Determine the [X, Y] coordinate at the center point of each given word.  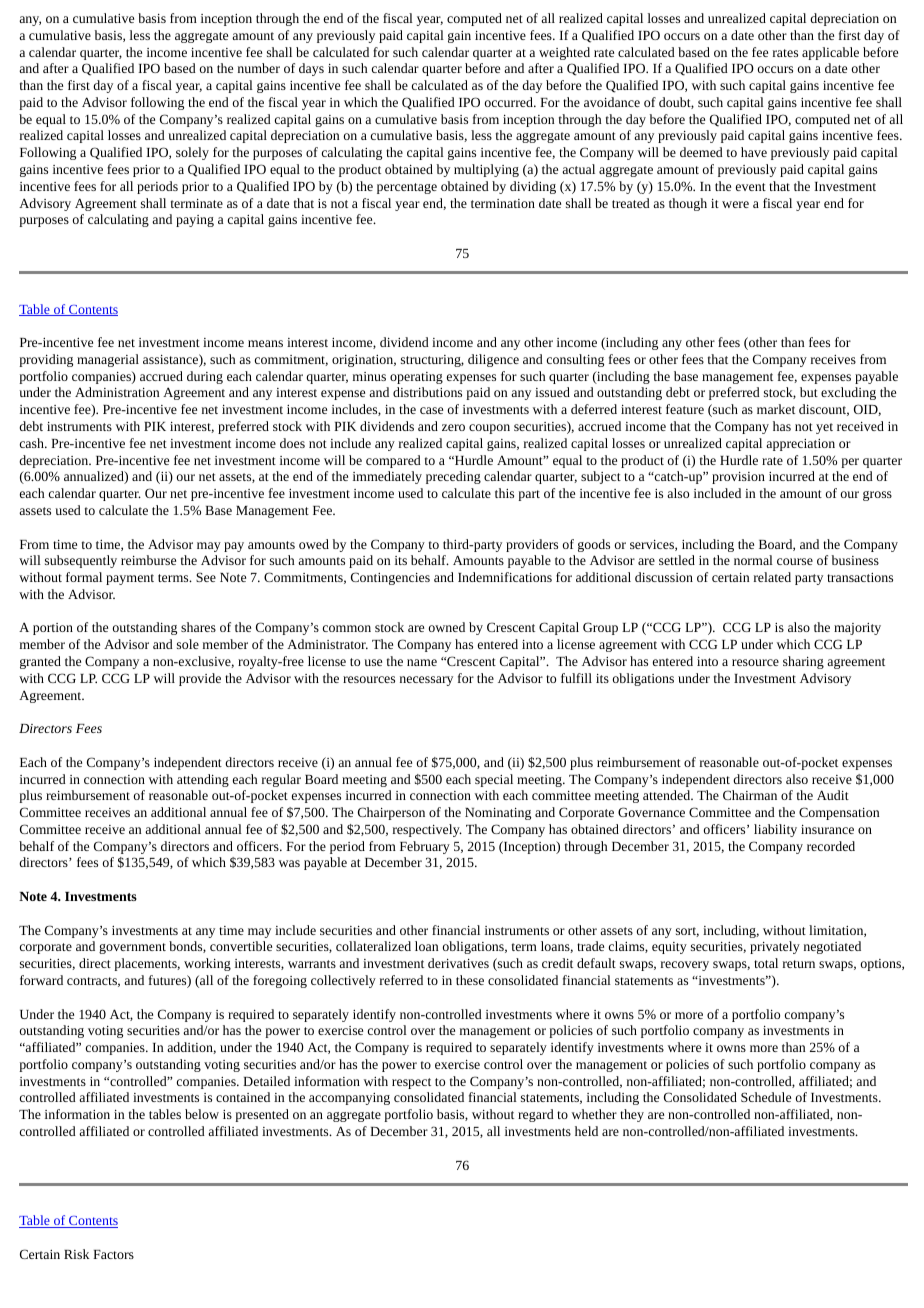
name [422, 662]
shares [198, 627]
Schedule [766, 1097]
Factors [113, 1254]
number [259, 68]
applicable [830, 53]
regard [536, 1115]
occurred [510, 102]
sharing [803, 662]
